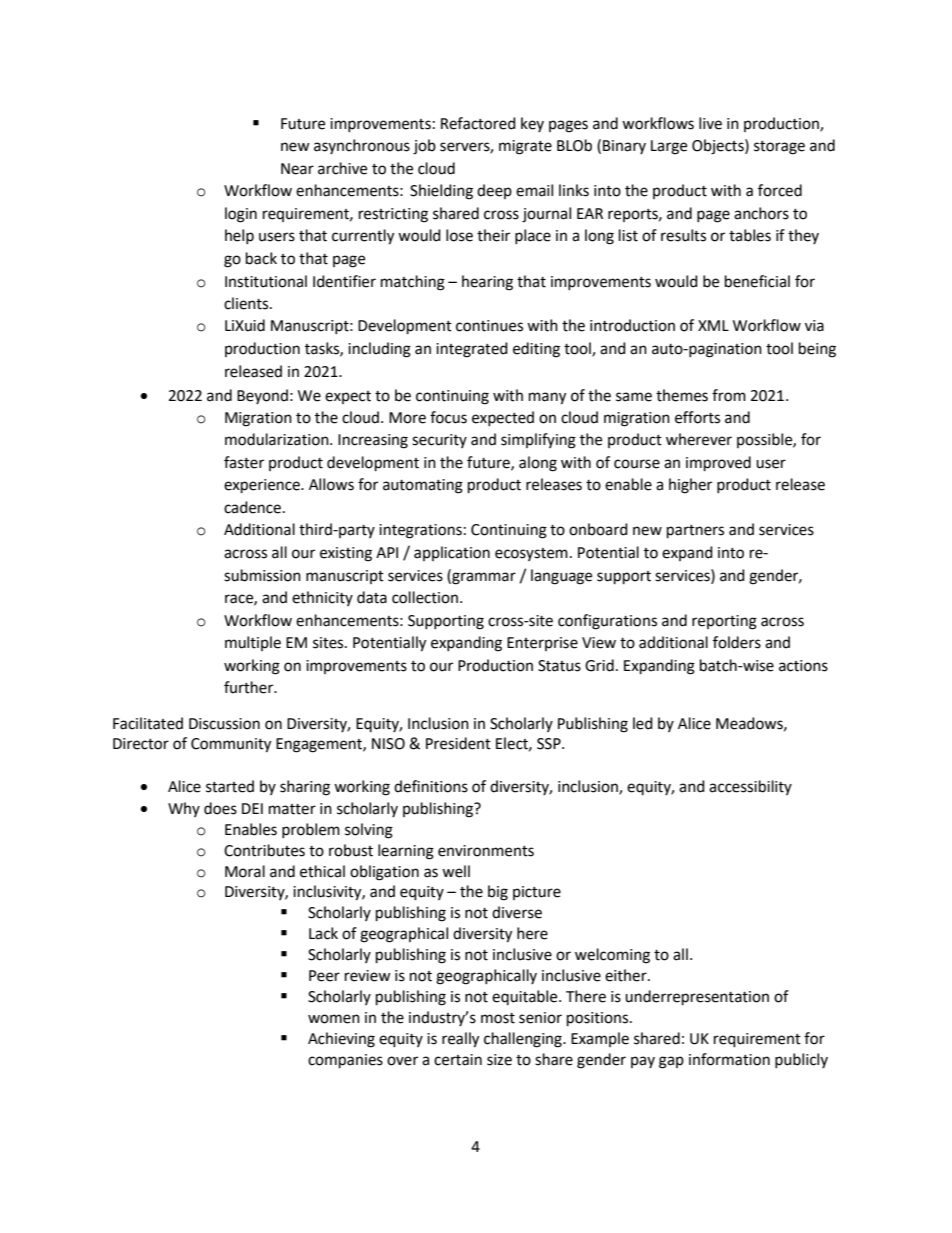 The width and height of the screenshot is (952, 1233). What do you see at coordinates (334, 1019) in the screenshot?
I see `women` at bounding box center [334, 1019].
